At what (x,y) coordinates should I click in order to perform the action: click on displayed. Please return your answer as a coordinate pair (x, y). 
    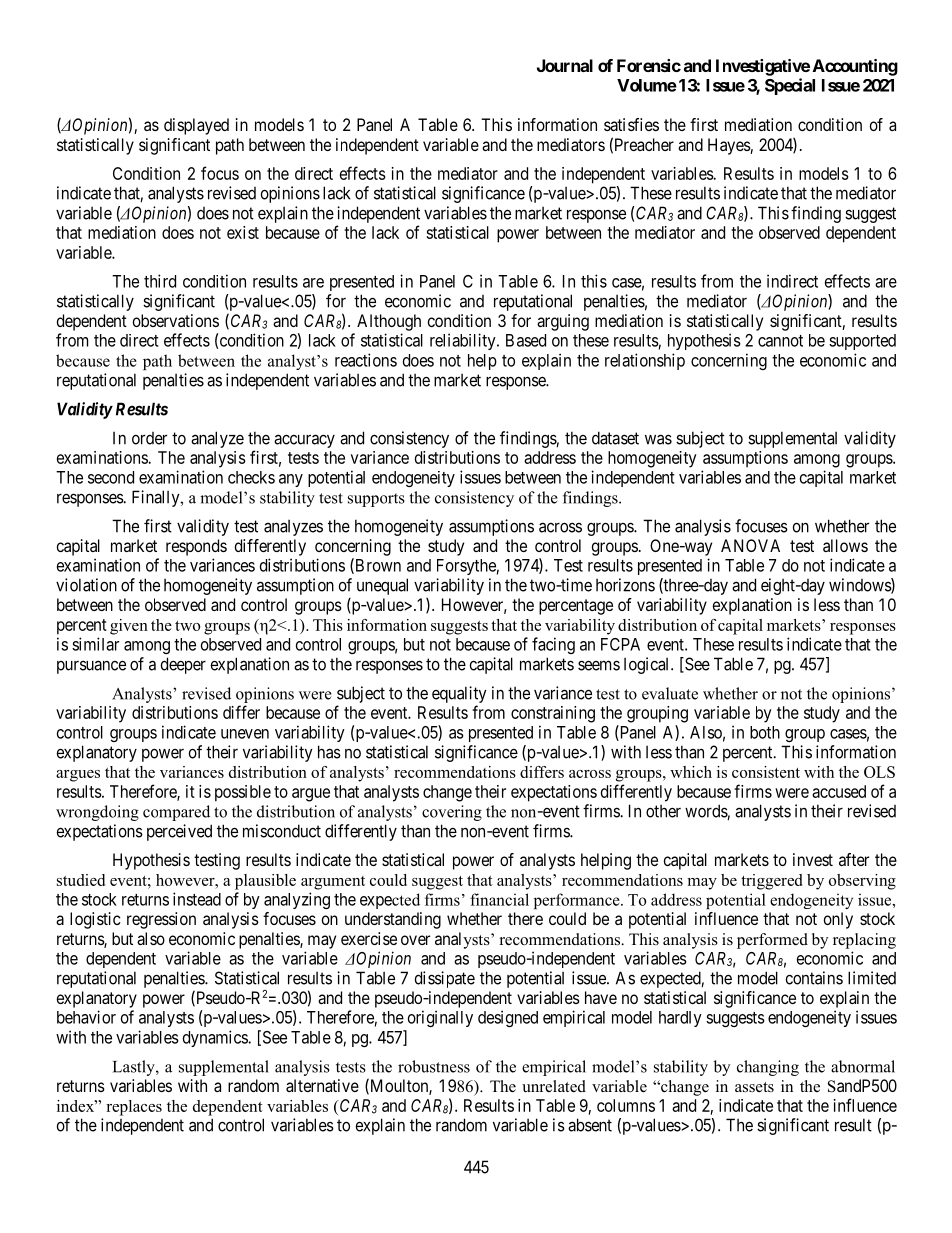
    Looking at the image, I should click on (196, 126).
